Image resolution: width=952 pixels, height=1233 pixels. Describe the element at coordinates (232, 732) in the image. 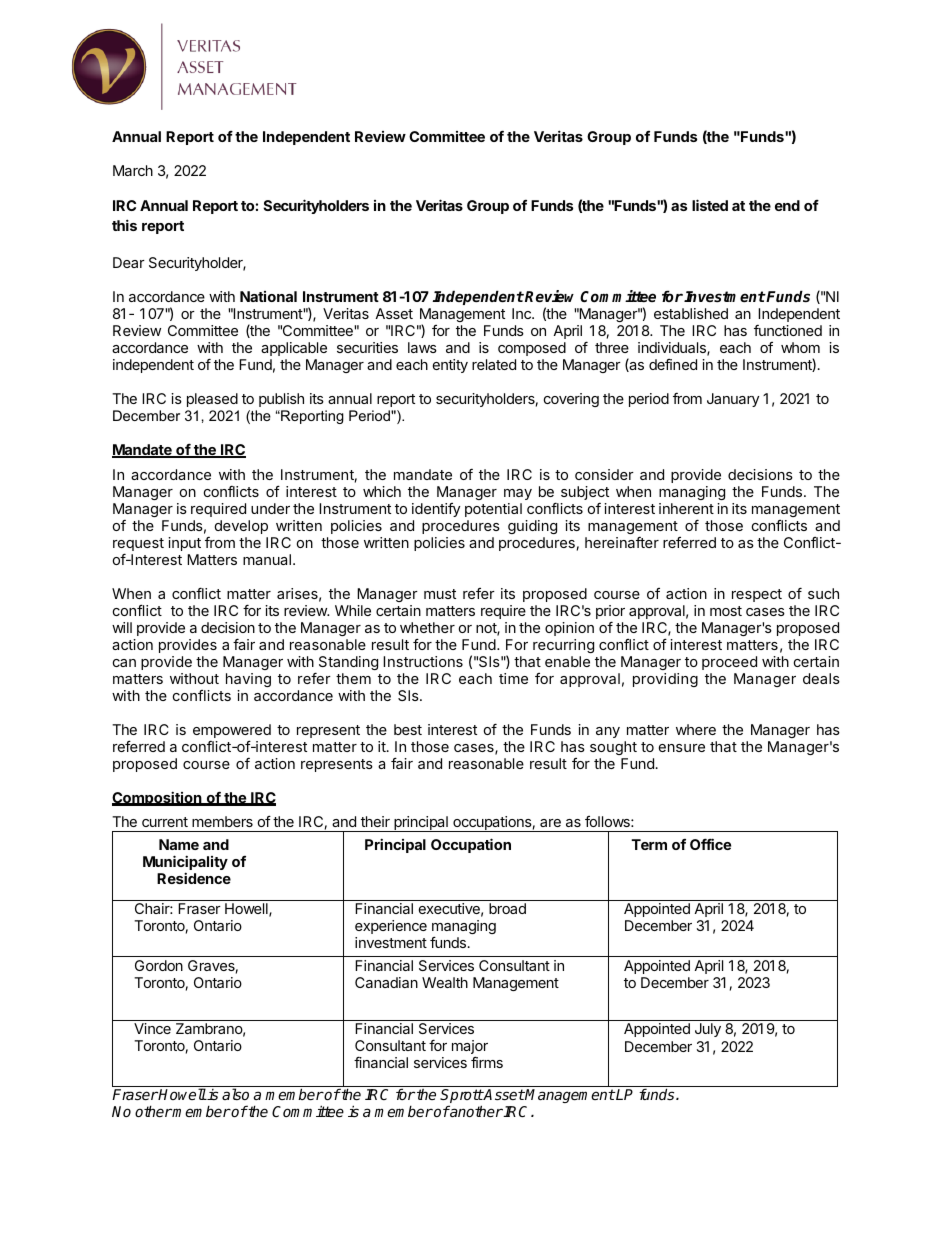

I see `empowered` at that location.
